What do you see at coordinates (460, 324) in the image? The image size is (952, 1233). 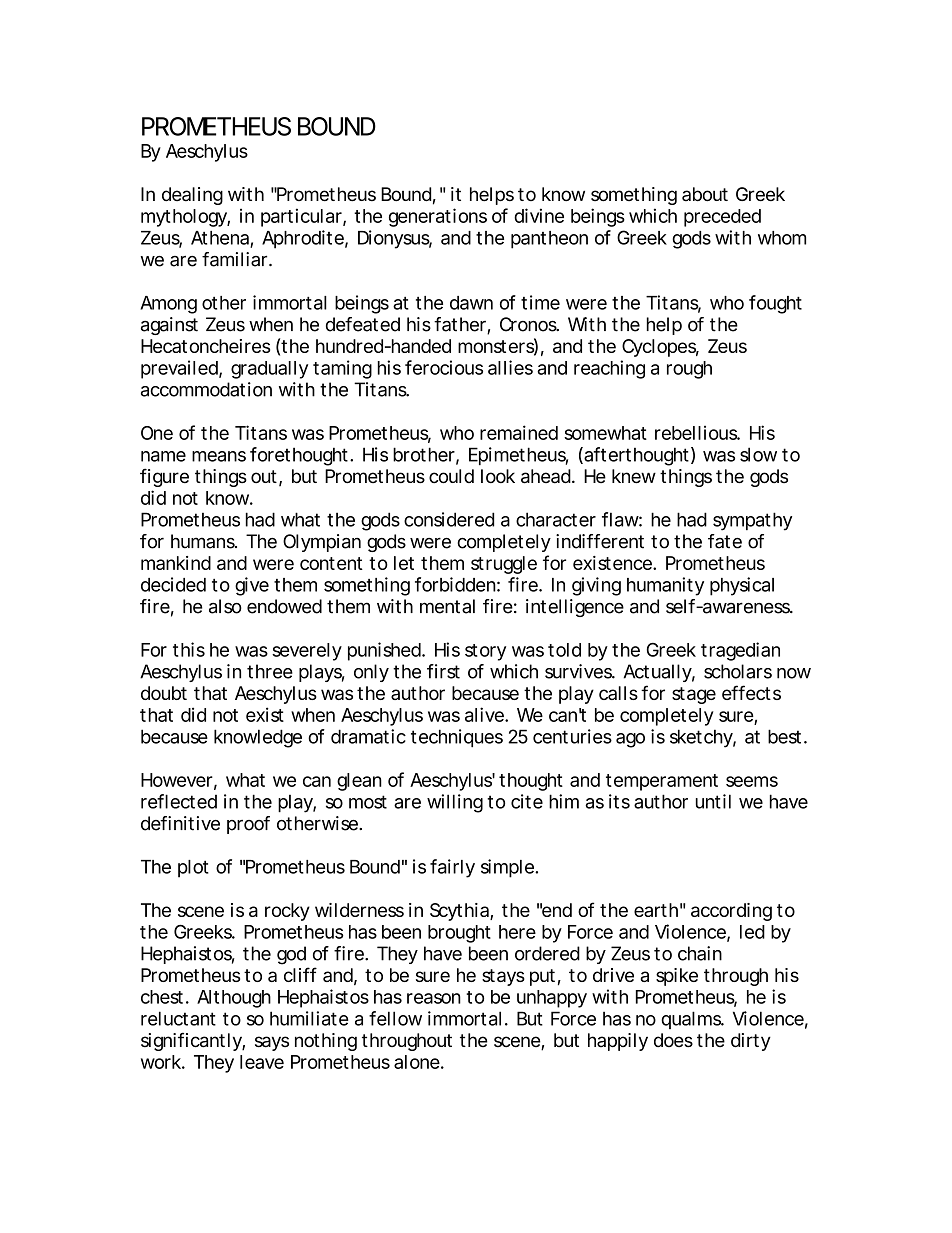 I see `father` at bounding box center [460, 324].
